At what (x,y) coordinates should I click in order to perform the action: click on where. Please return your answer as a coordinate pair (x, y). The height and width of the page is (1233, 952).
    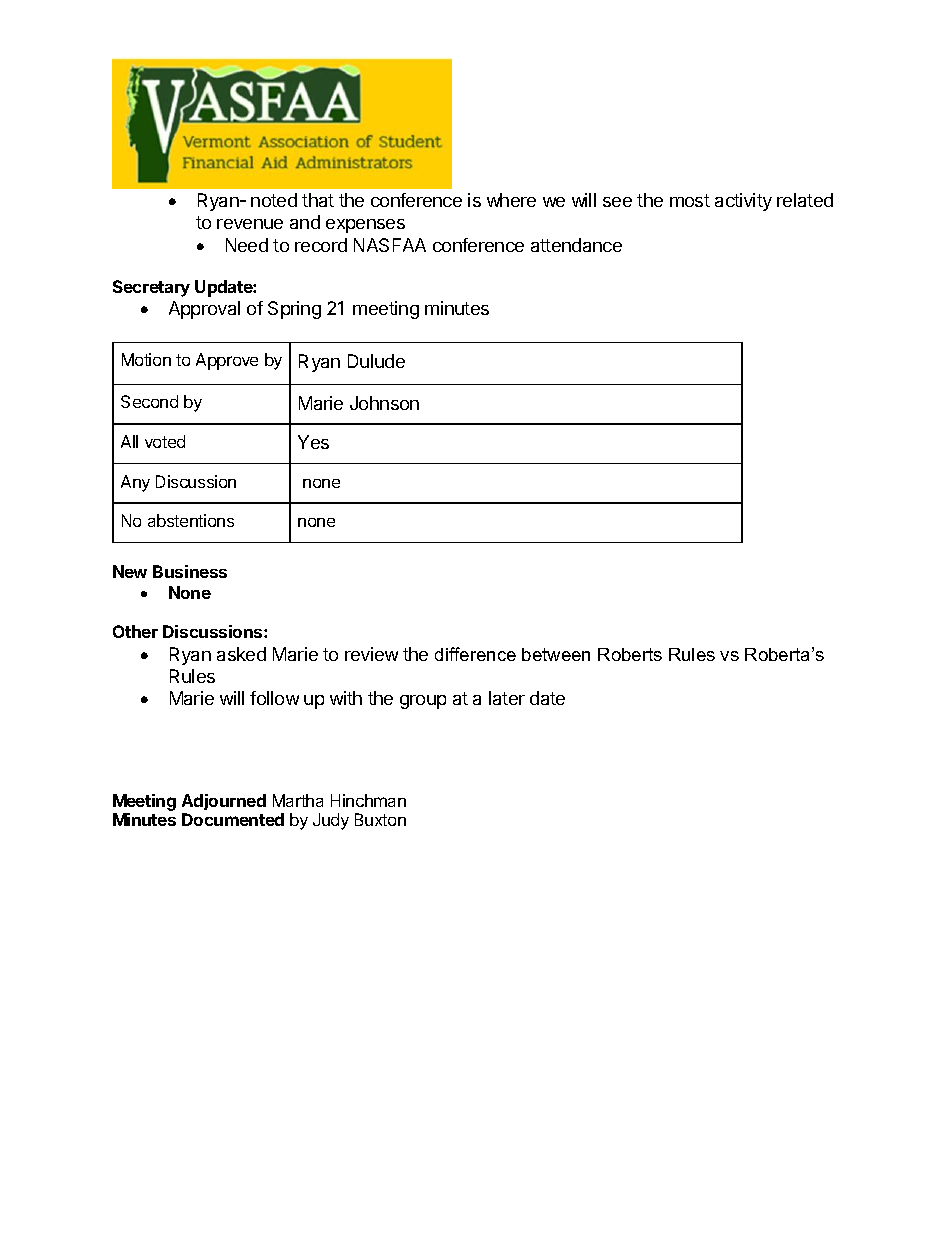
    Looking at the image, I should click on (511, 200).
